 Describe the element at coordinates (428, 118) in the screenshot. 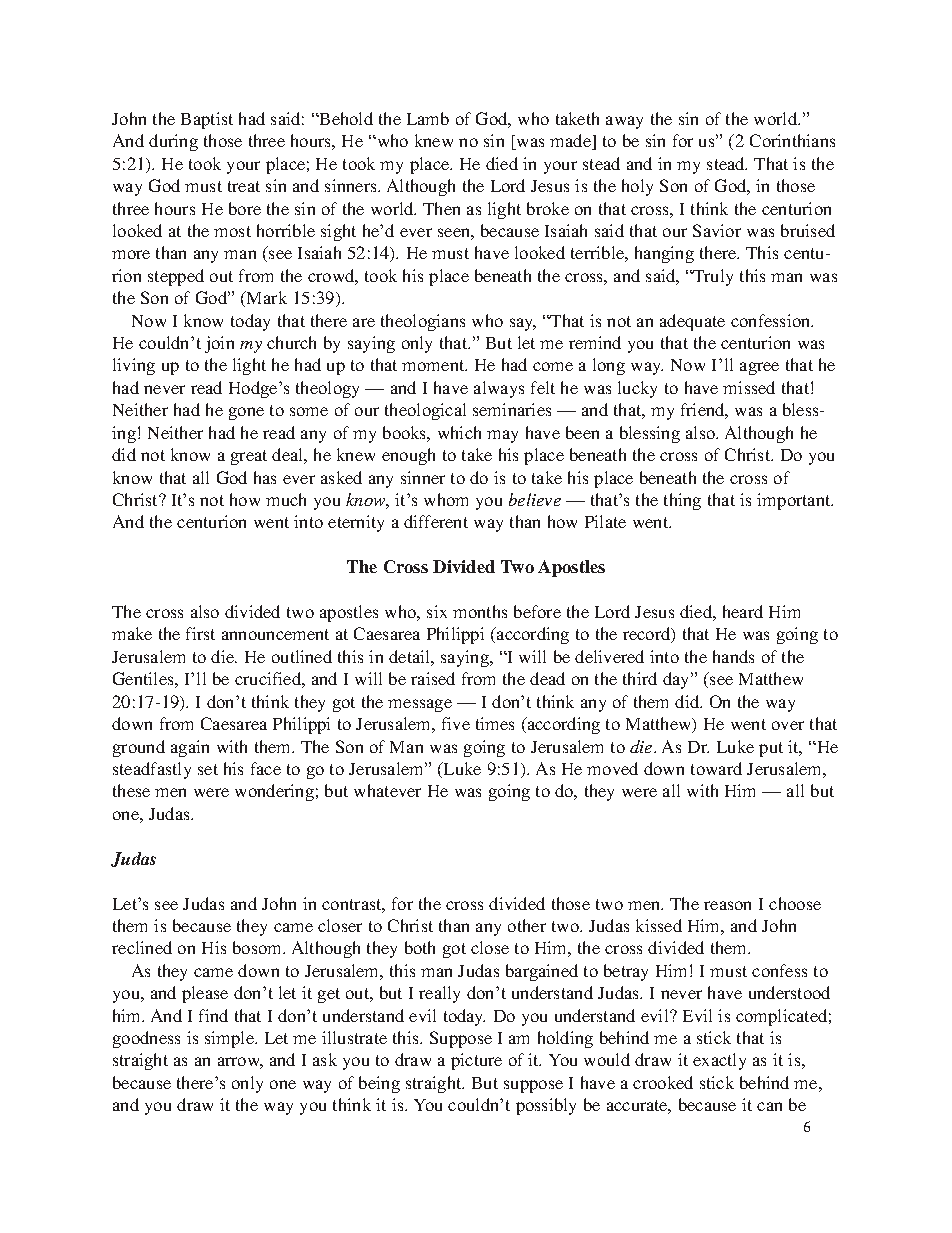

I see `Lamb` at that location.
